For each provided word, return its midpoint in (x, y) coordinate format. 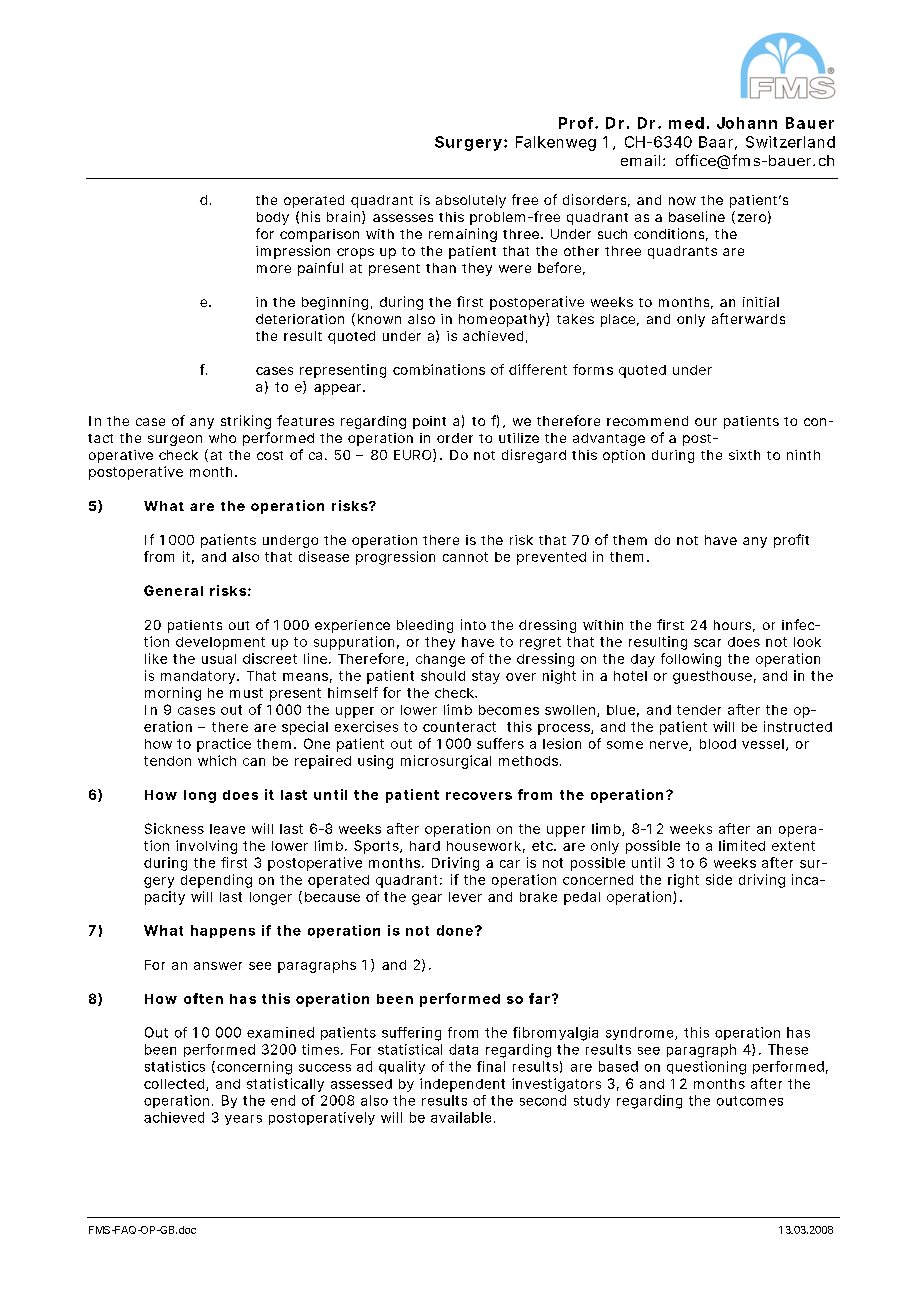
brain (346, 217)
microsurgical (446, 762)
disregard (534, 456)
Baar (718, 143)
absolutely (471, 201)
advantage (609, 439)
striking (246, 422)
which (217, 760)
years (243, 1120)
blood (718, 744)
